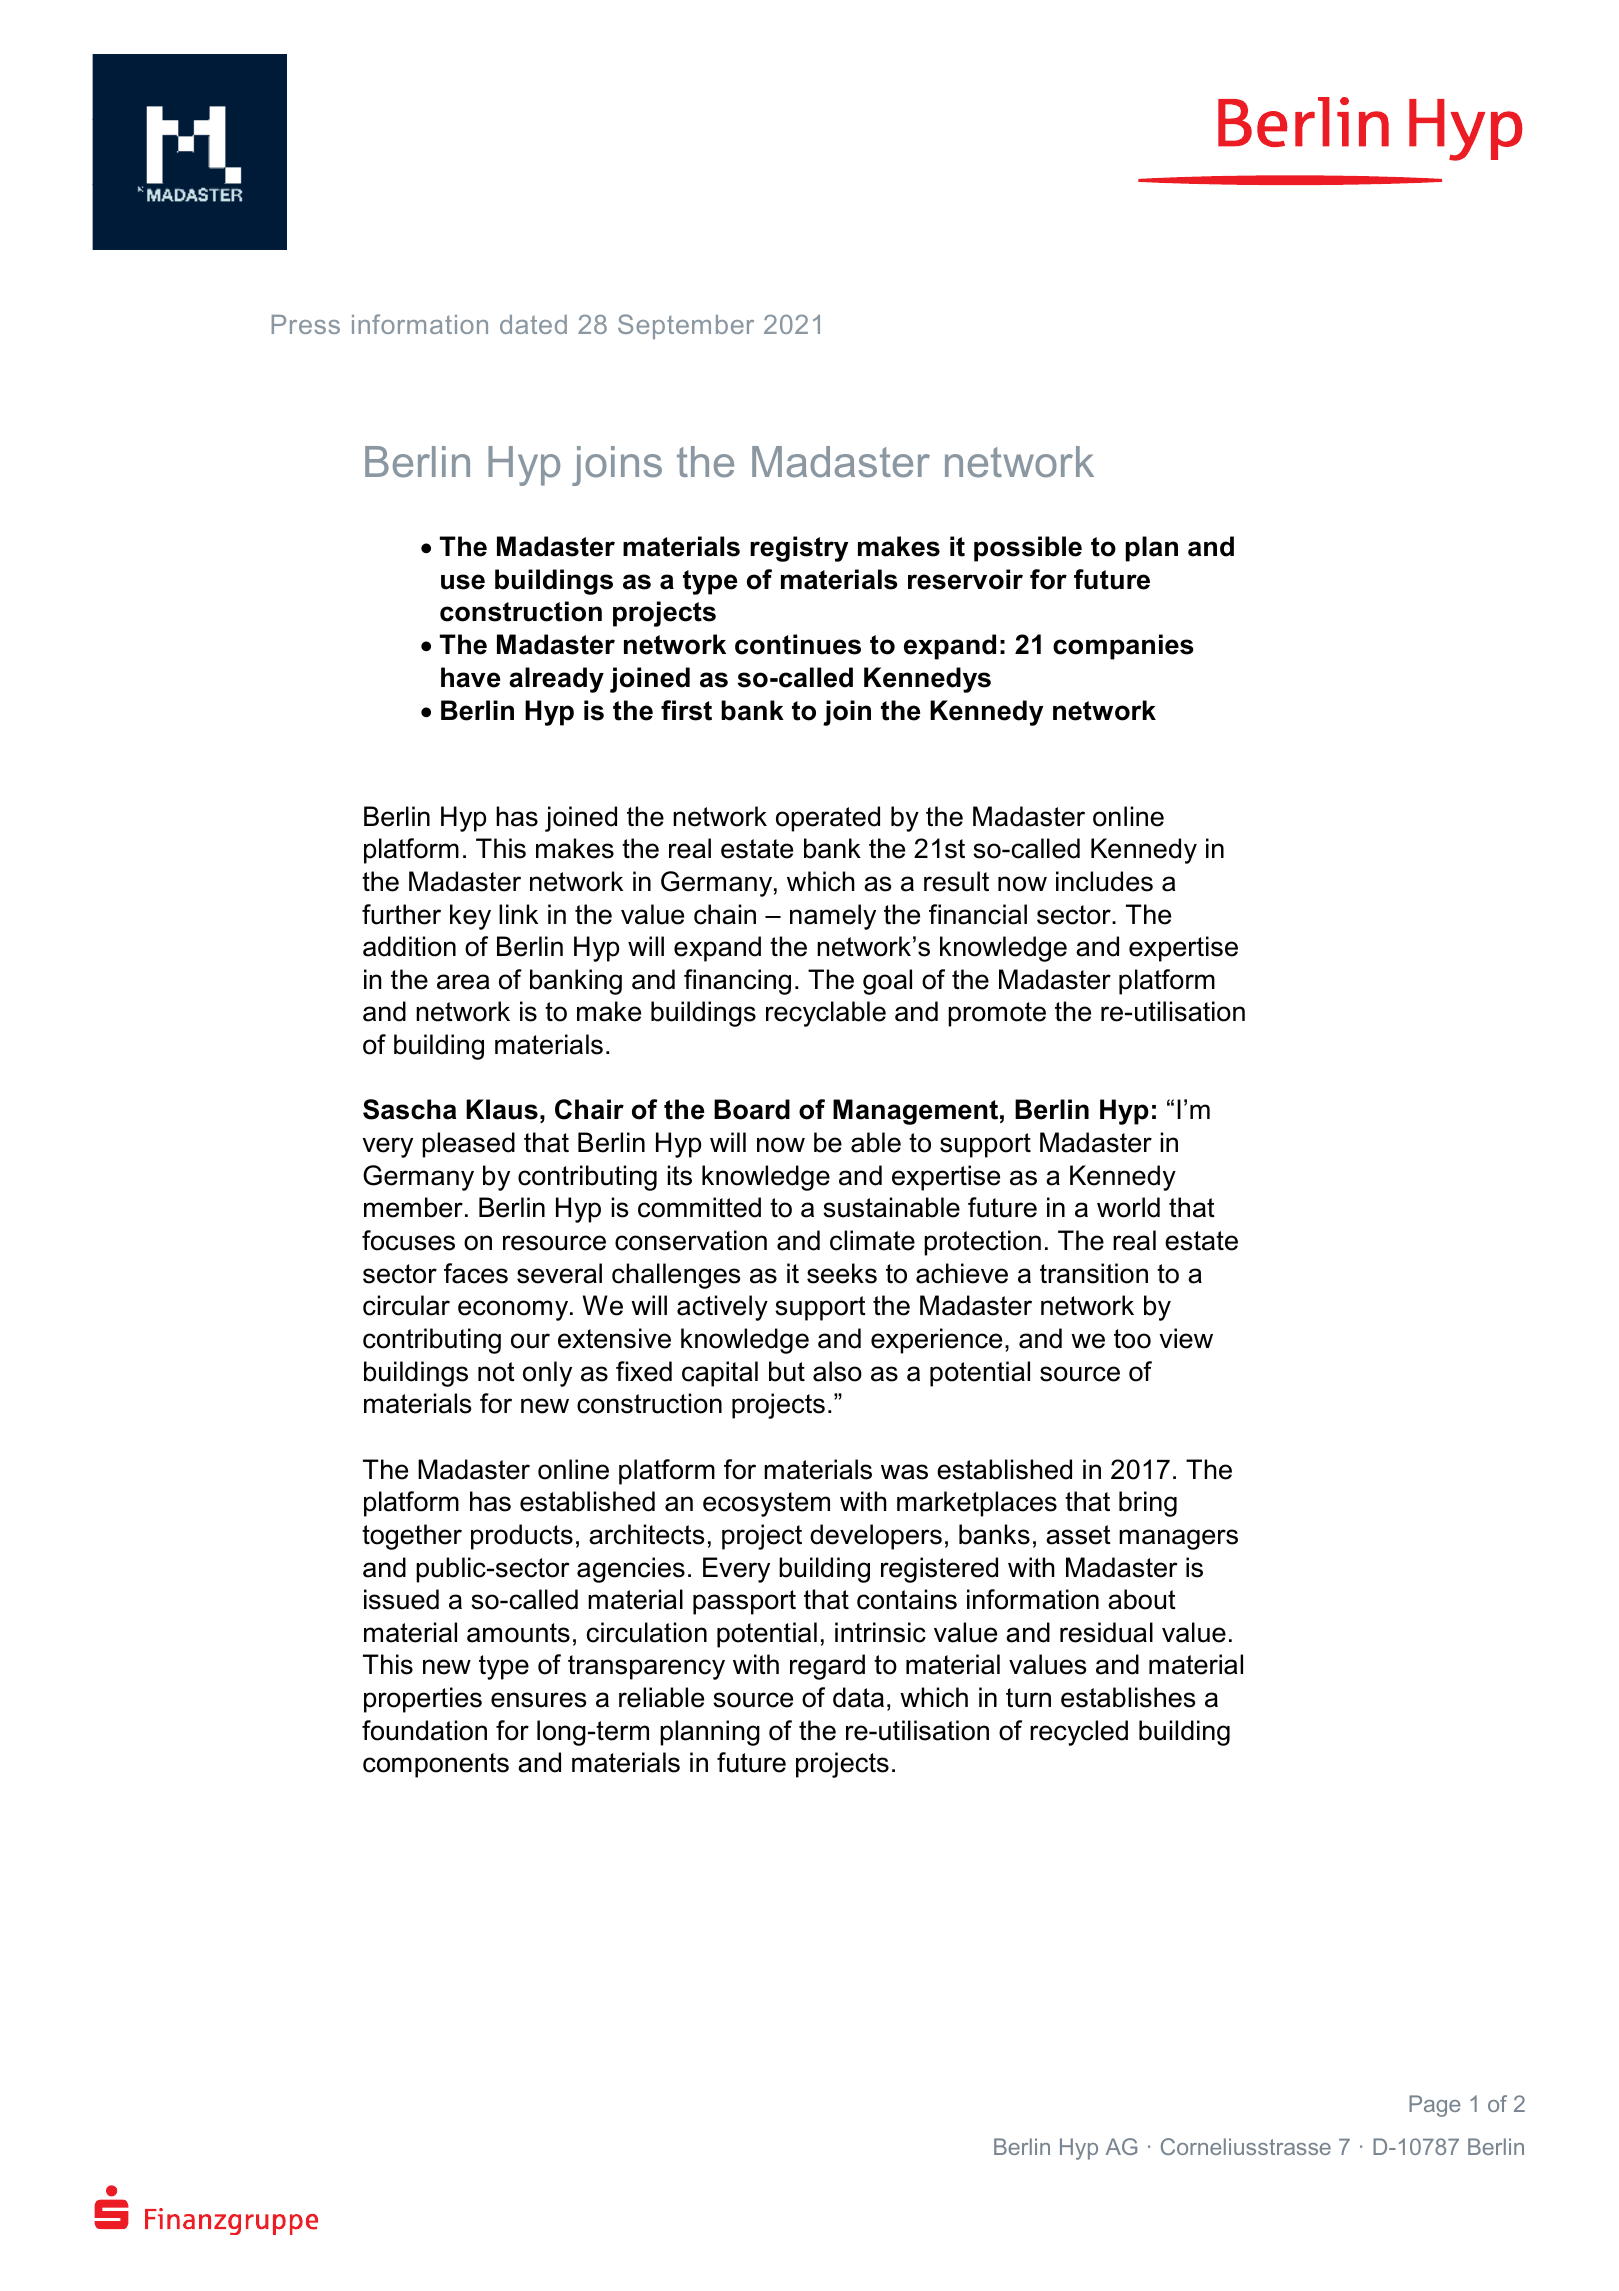  I want to click on possible, so click(1028, 549).
